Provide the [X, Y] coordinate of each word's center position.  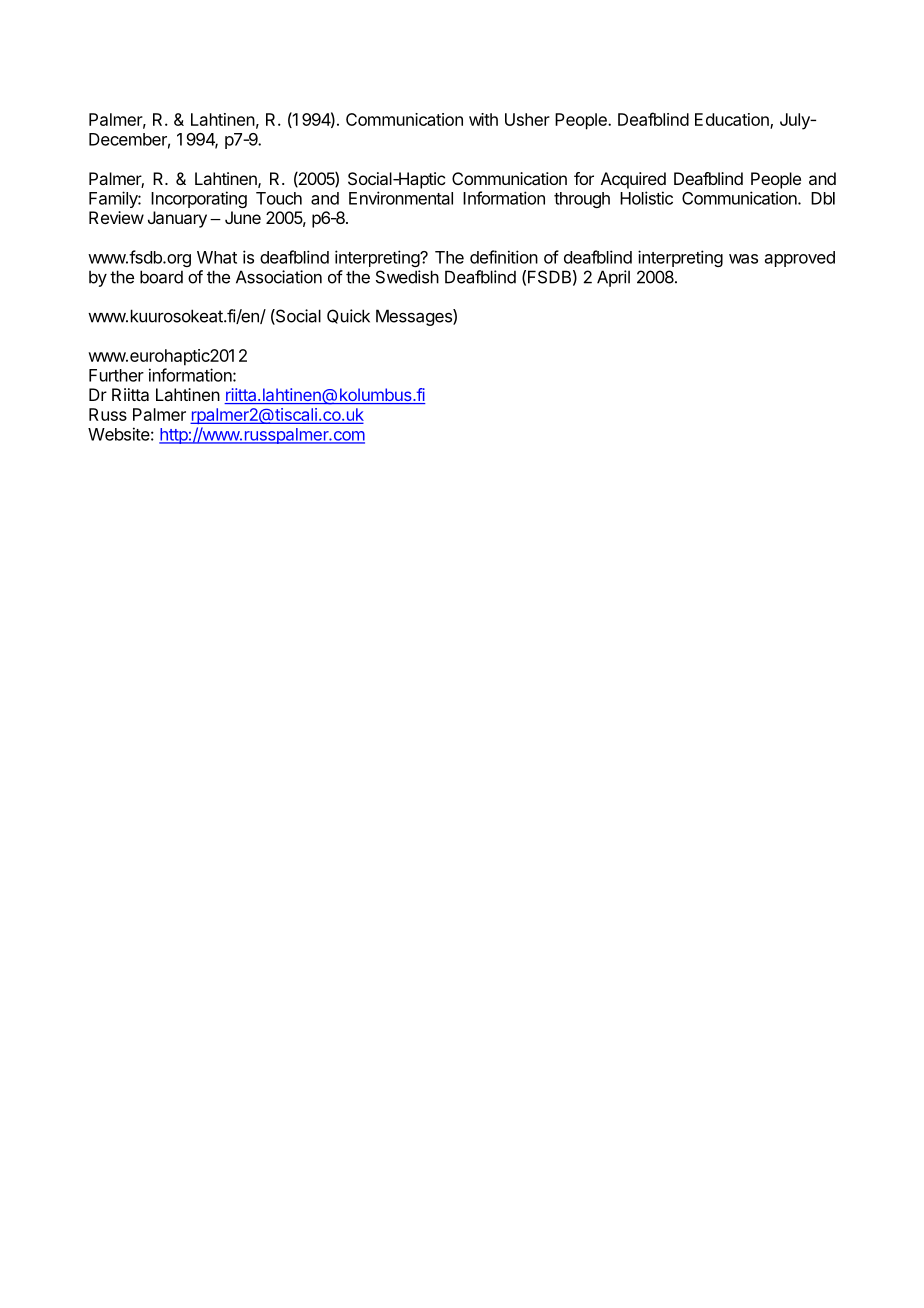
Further [116, 375]
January [177, 219]
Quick [348, 316]
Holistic [646, 198]
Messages [415, 317]
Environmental [401, 198]
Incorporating [199, 199]
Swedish [407, 277]
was [743, 259]
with [483, 119]
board [161, 277]
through [582, 200]
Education [733, 121]
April [613, 278]
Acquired [633, 180]
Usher [527, 119]
